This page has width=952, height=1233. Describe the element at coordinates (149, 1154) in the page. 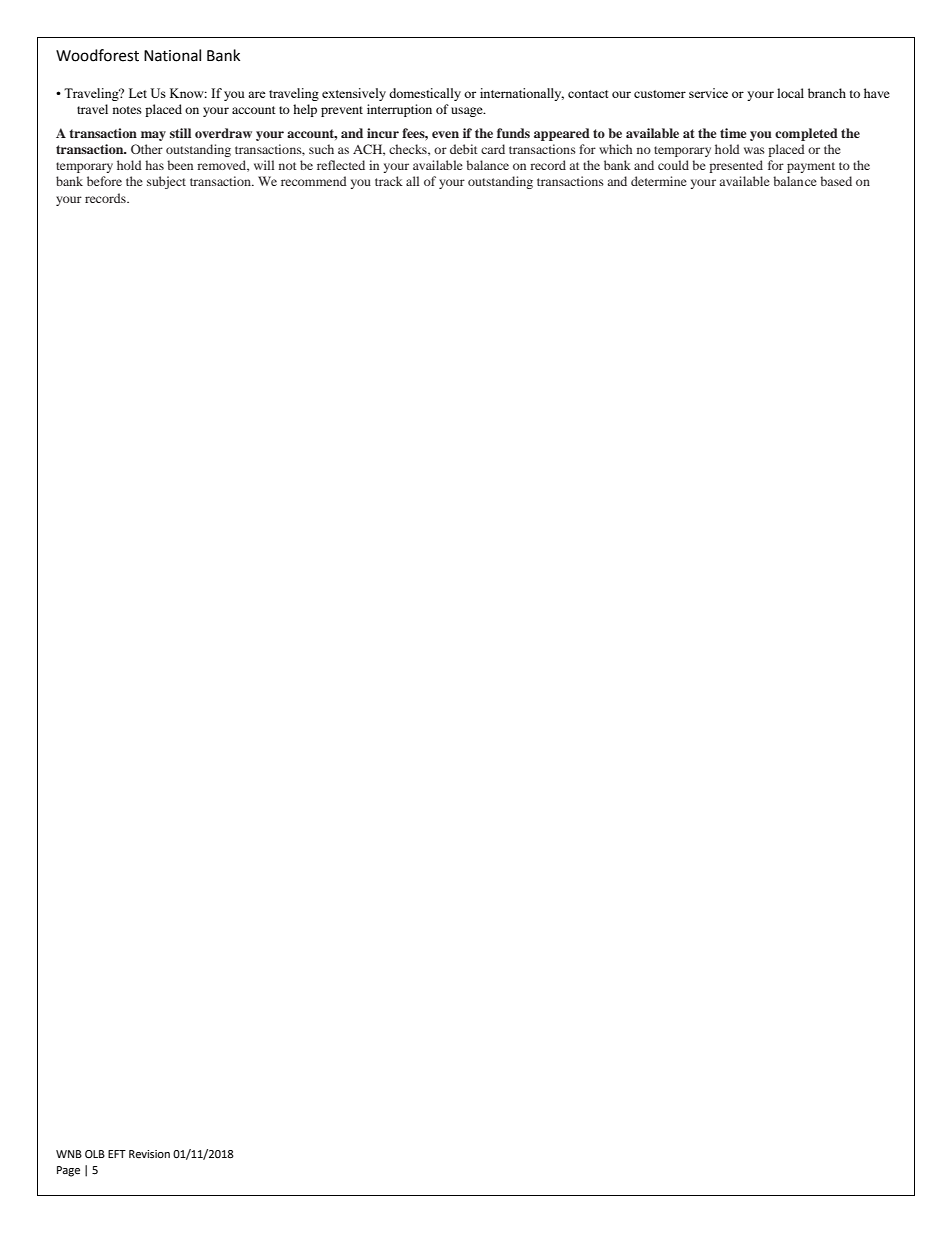

I see `Revision` at that location.
